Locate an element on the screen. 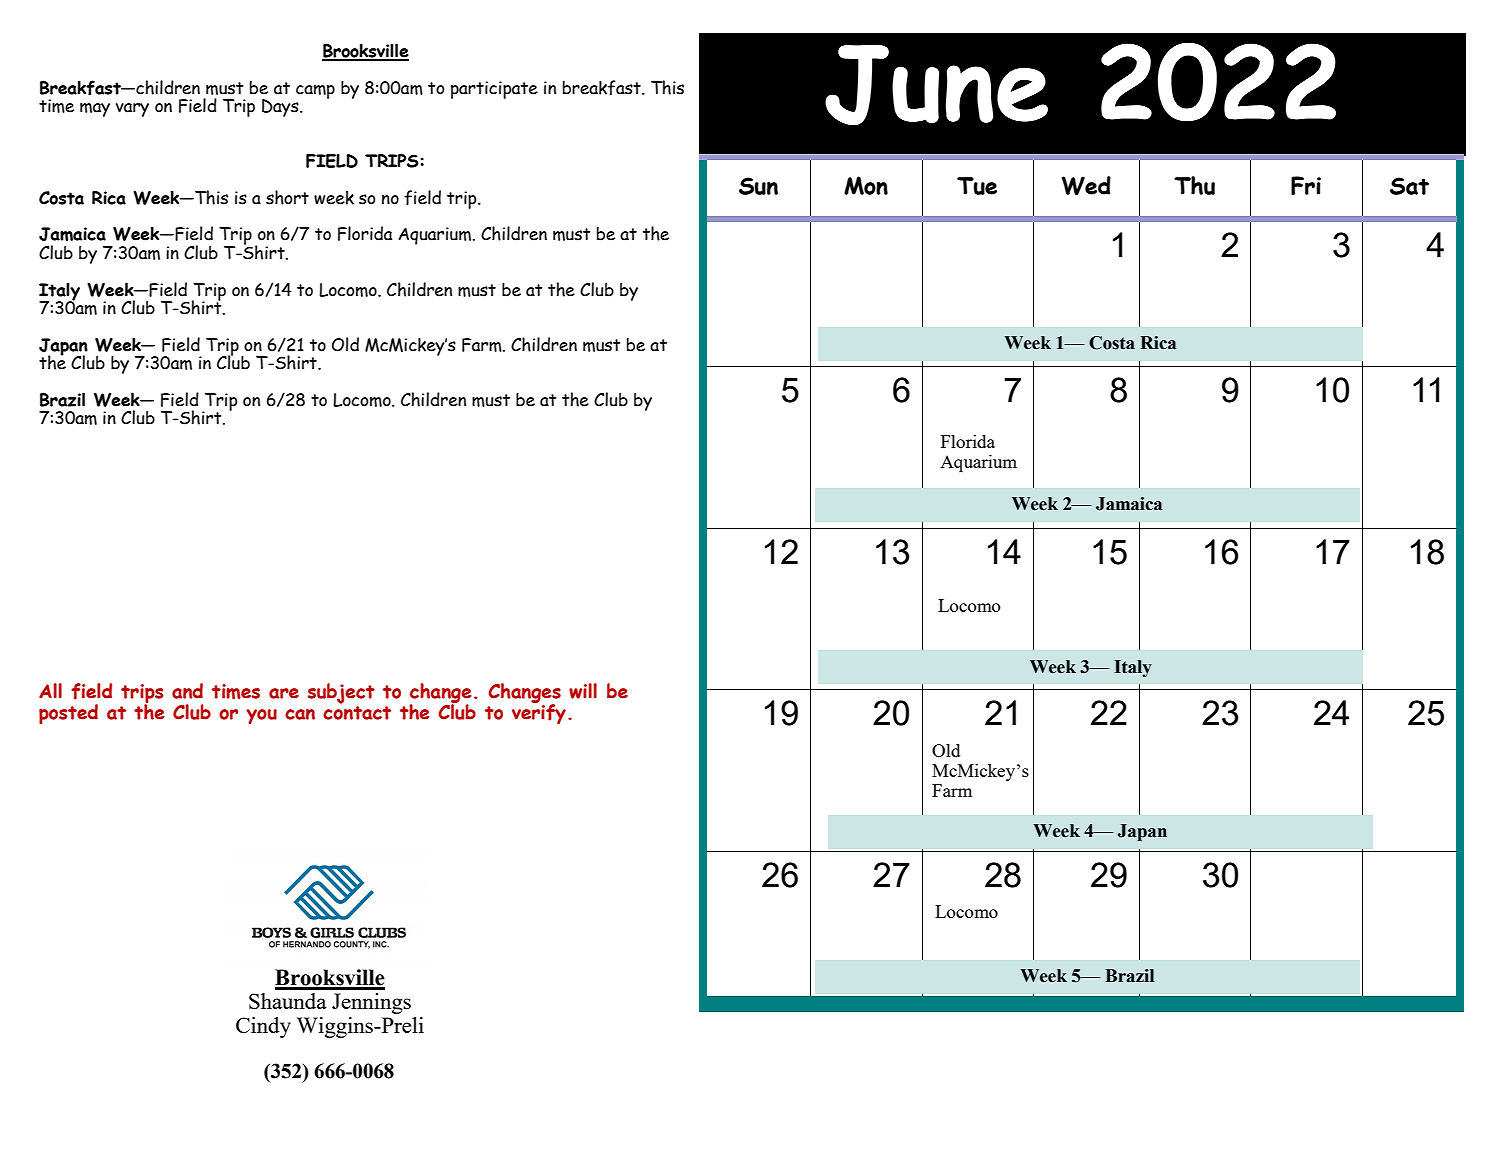 This screenshot has height=1161, width=1502. Days is located at coordinates (281, 108).
